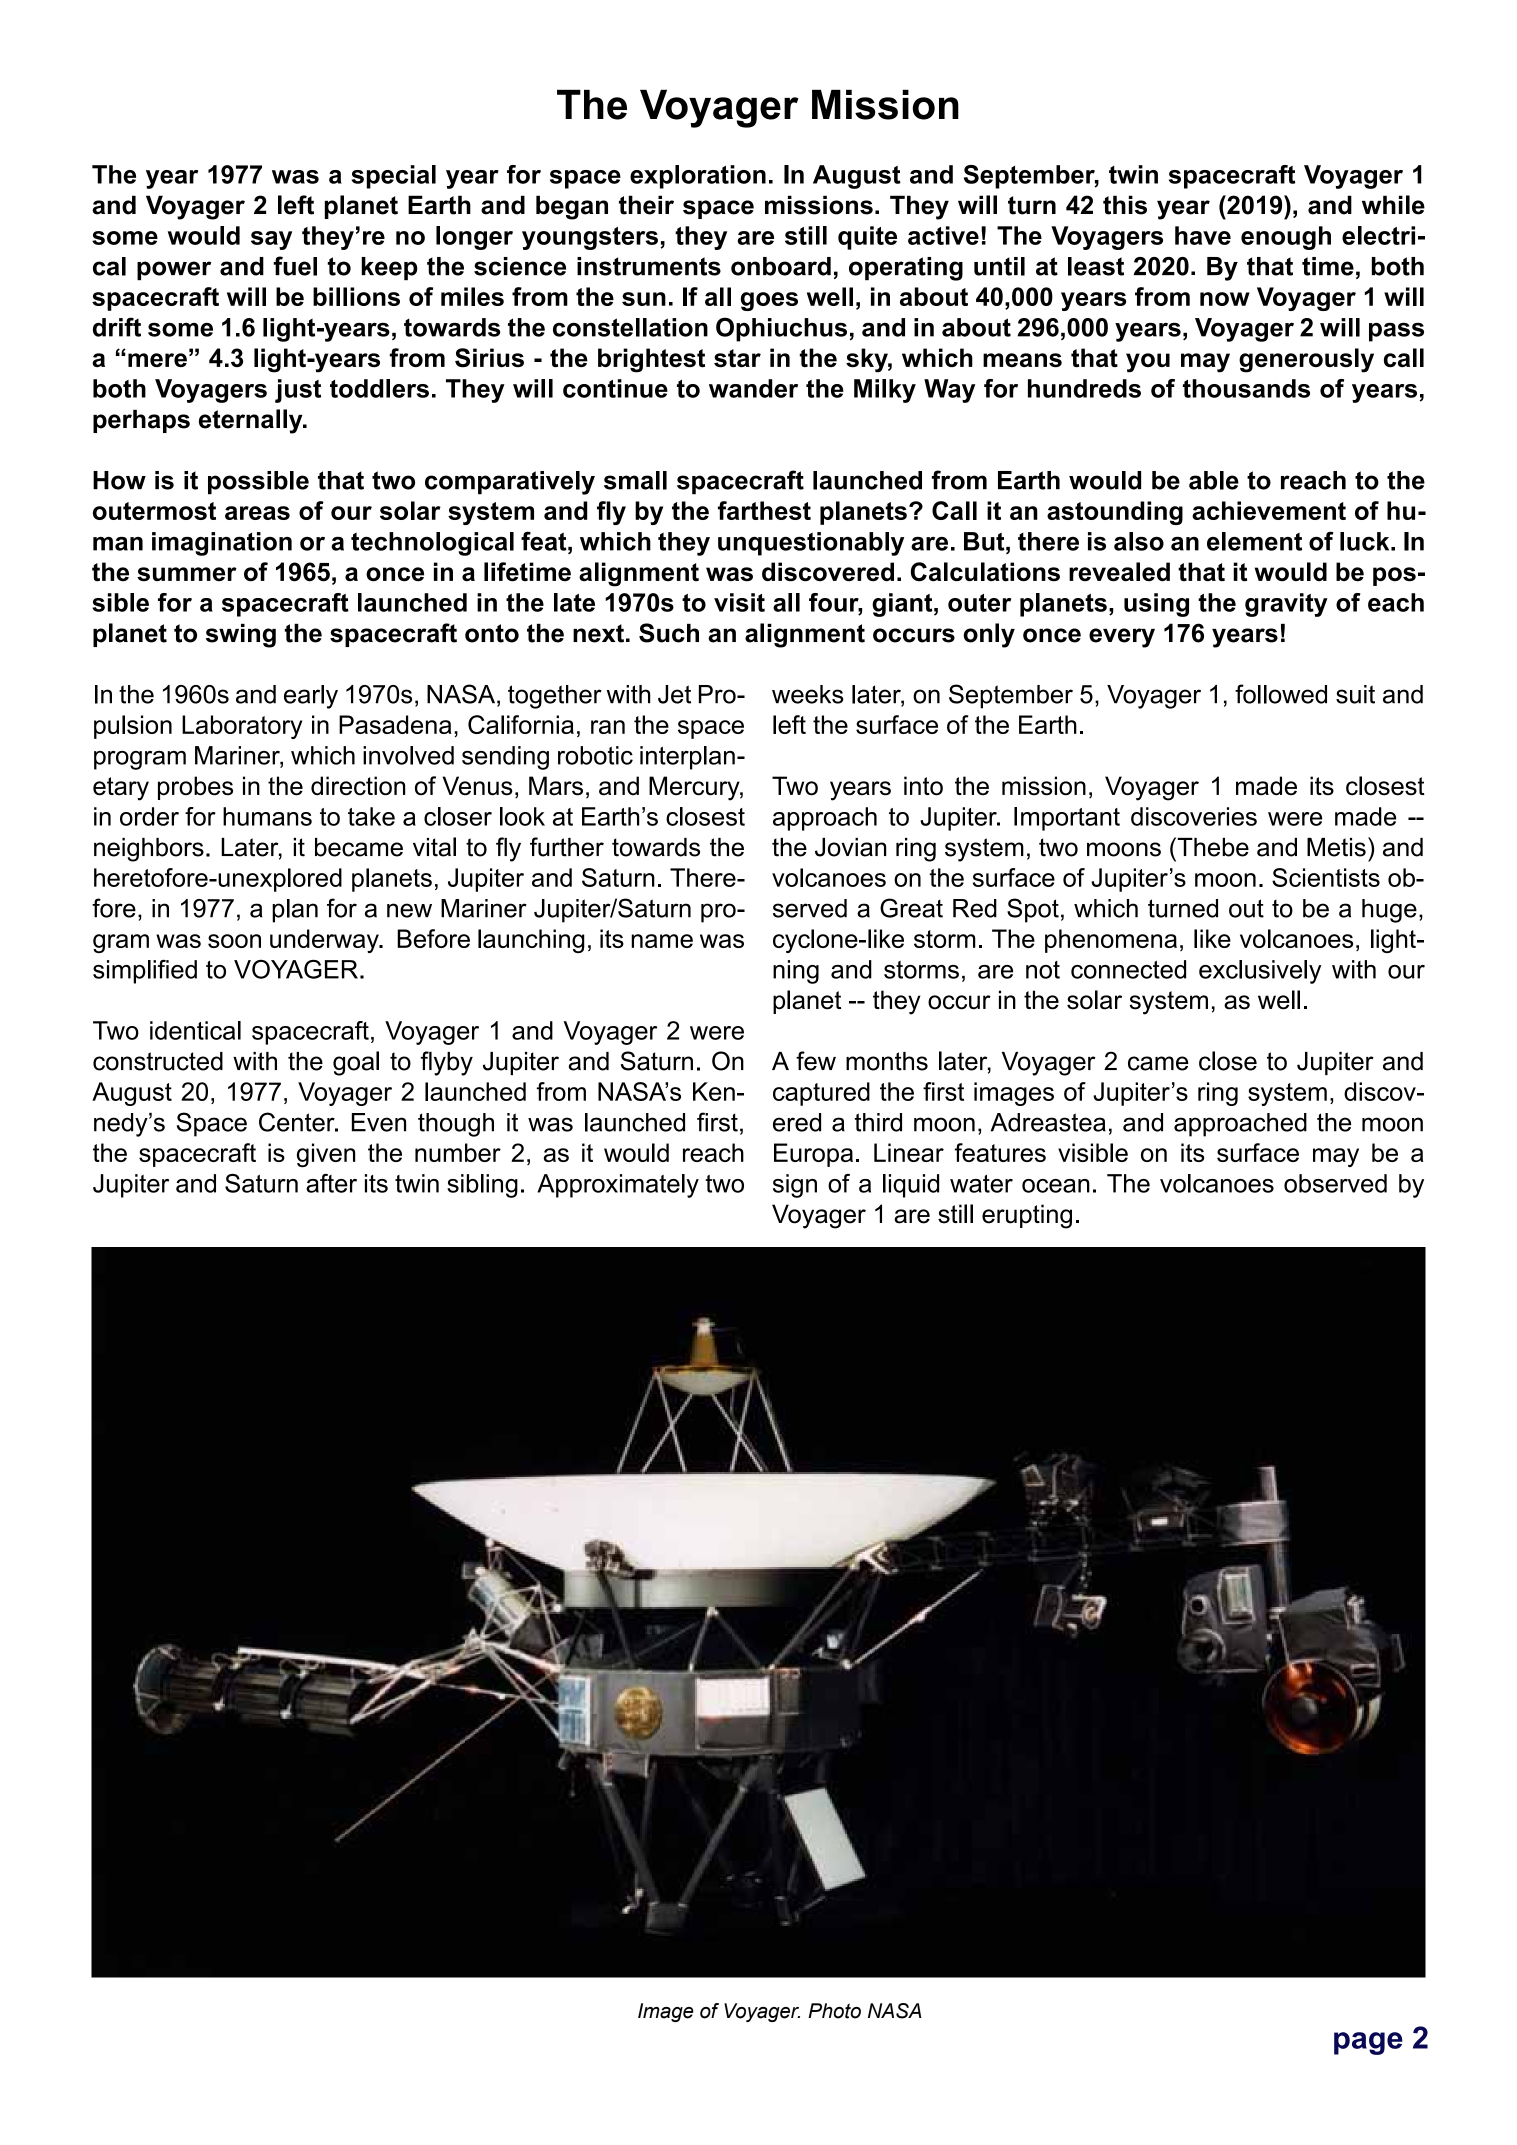 This page has height=2145, width=1517. Describe the element at coordinates (326, 1155) in the page. I see `given` at that location.
